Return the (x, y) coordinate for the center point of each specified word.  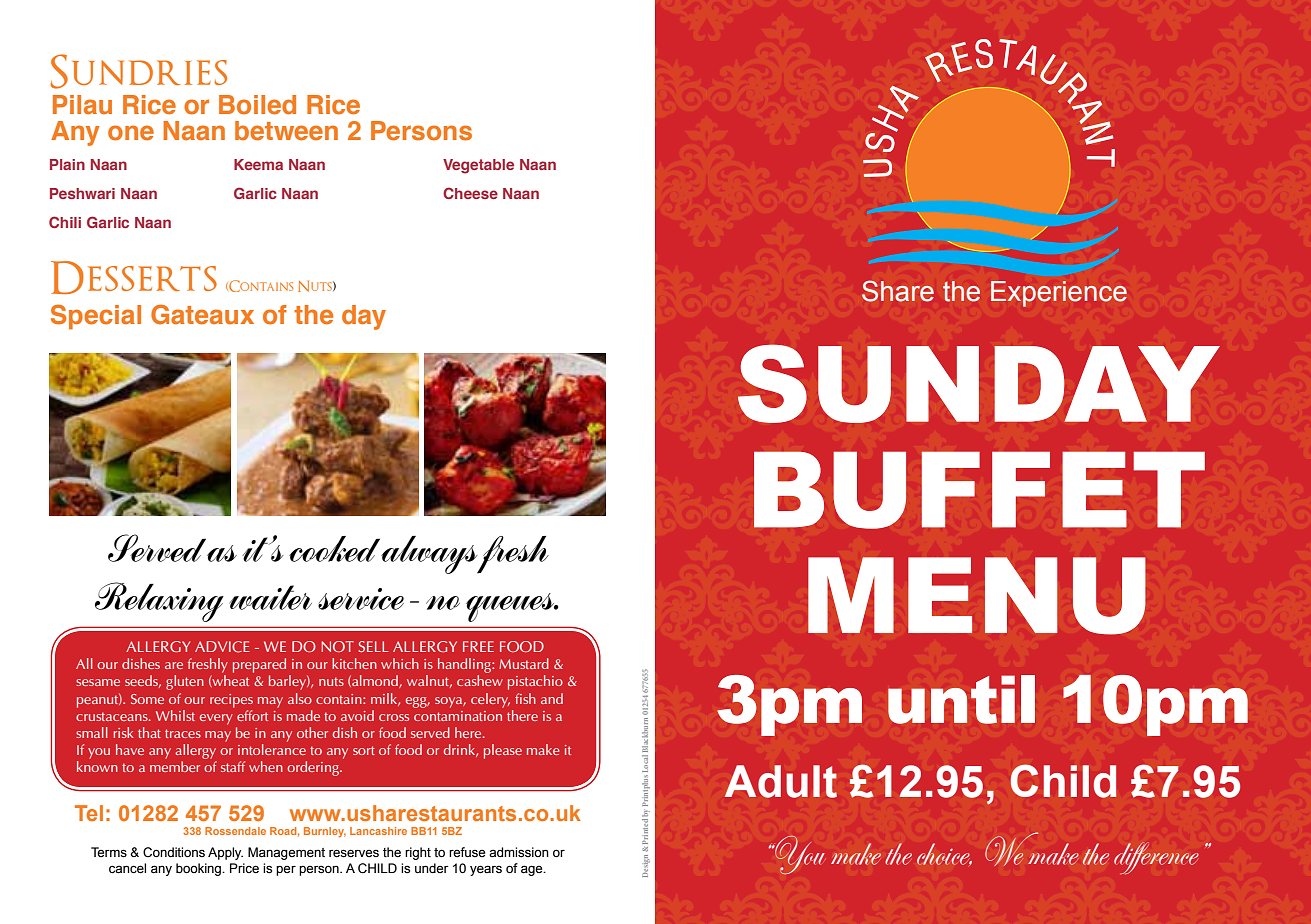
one (131, 133)
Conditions (174, 852)
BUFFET (979, 490)
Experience (1059, 294)
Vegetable (478, 166)
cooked (334, 549)
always (430, 555)
